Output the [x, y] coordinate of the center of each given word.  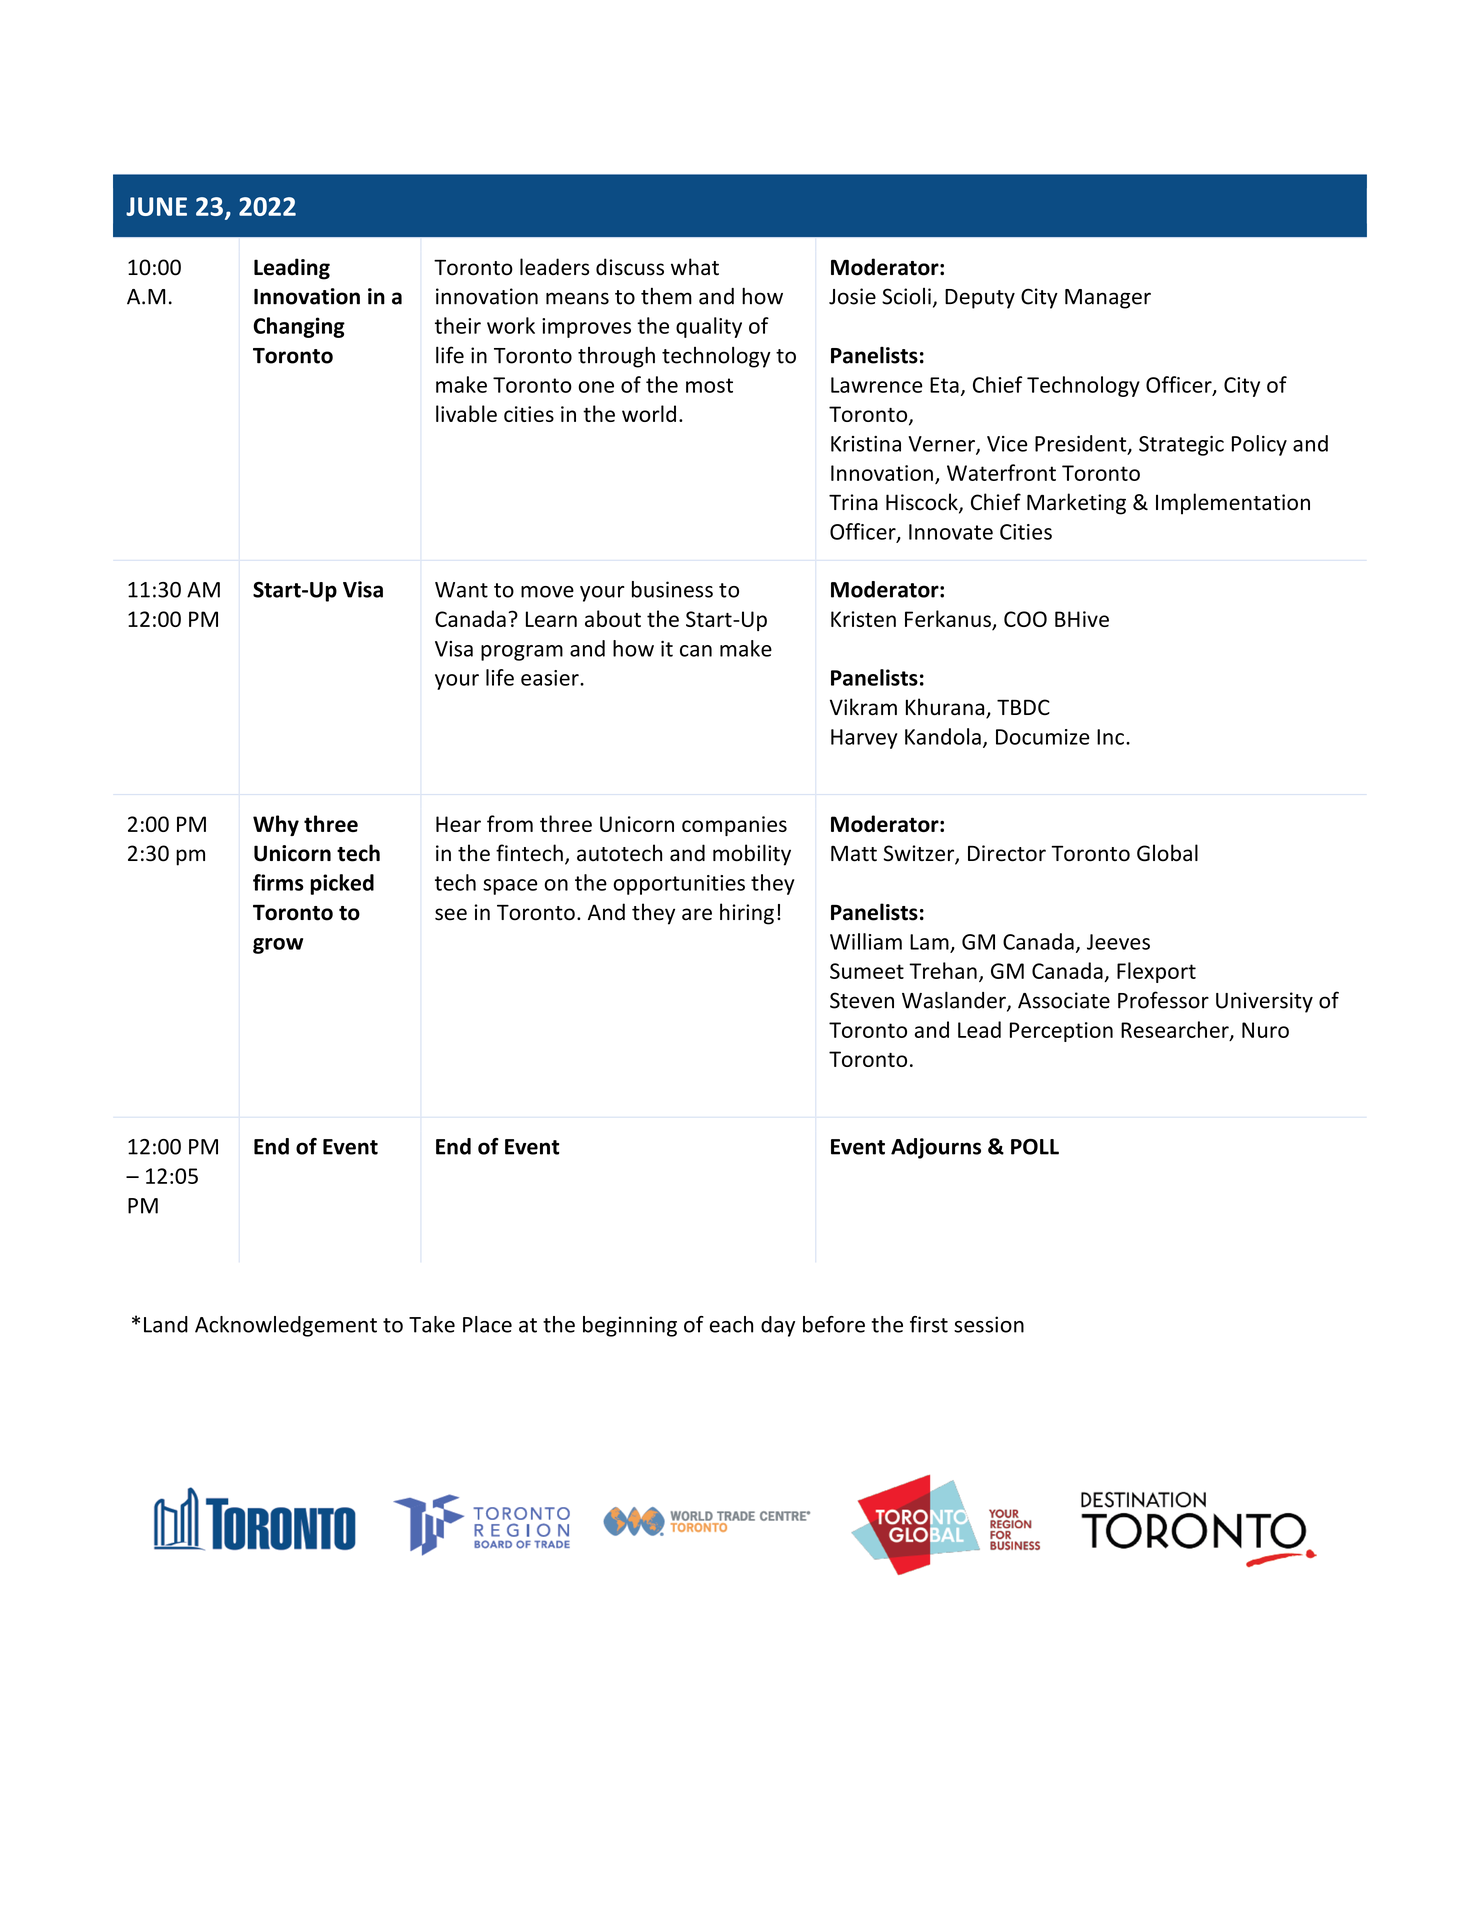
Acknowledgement [286, 1326]
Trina [853, 502]
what [695, 267]
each [731, 1324]
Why [276, 825]
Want [461, 590]
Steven [862, 1000]
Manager [1108, 299]
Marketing [1076, 504]
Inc [1110, 737]
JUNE [156, 206]
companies [734, 826]
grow [278, 946]
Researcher [1176, 1030]
